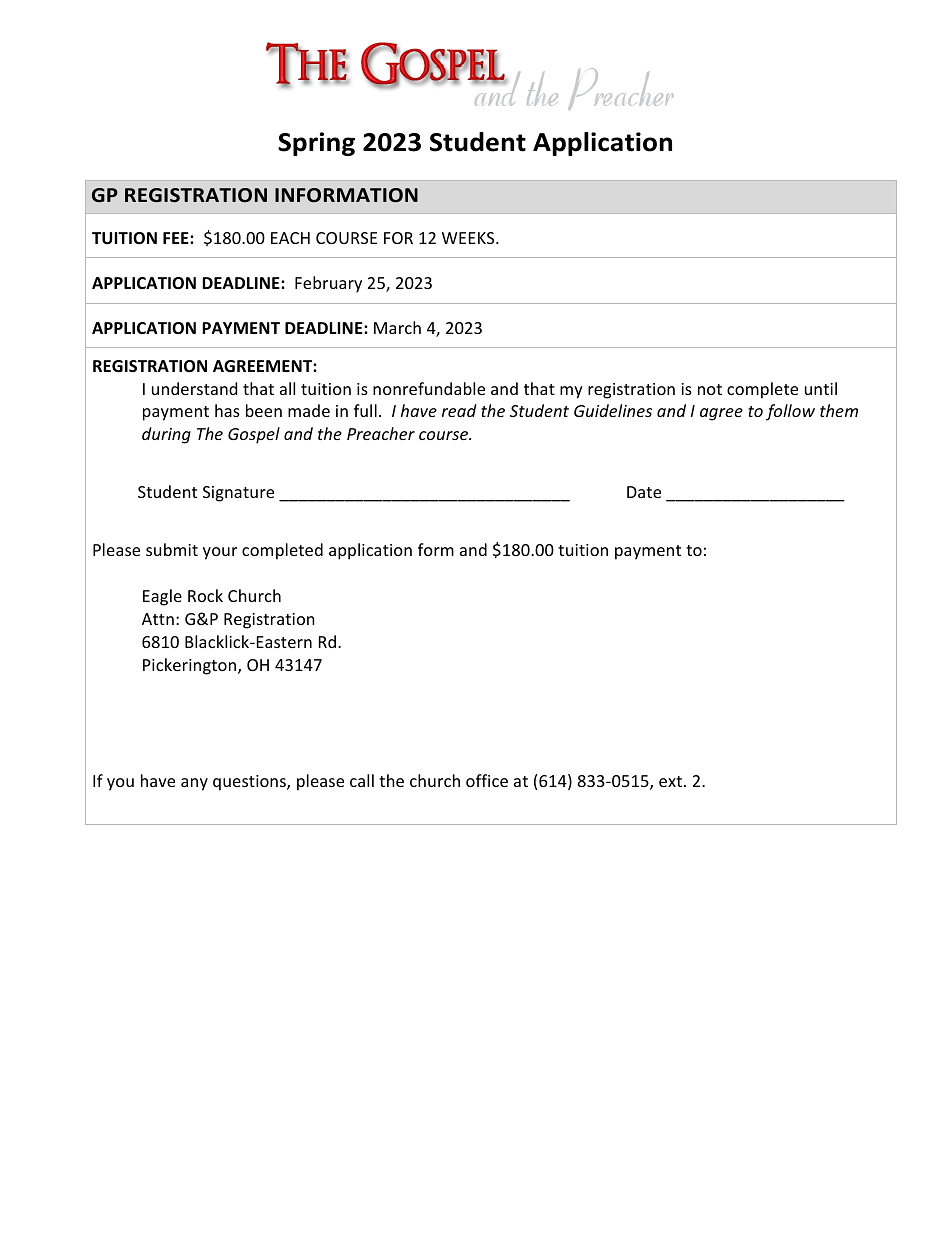  What do you see at coordinates (487, 780) in the page?
I see `office` at bounding box center [487, 780].
